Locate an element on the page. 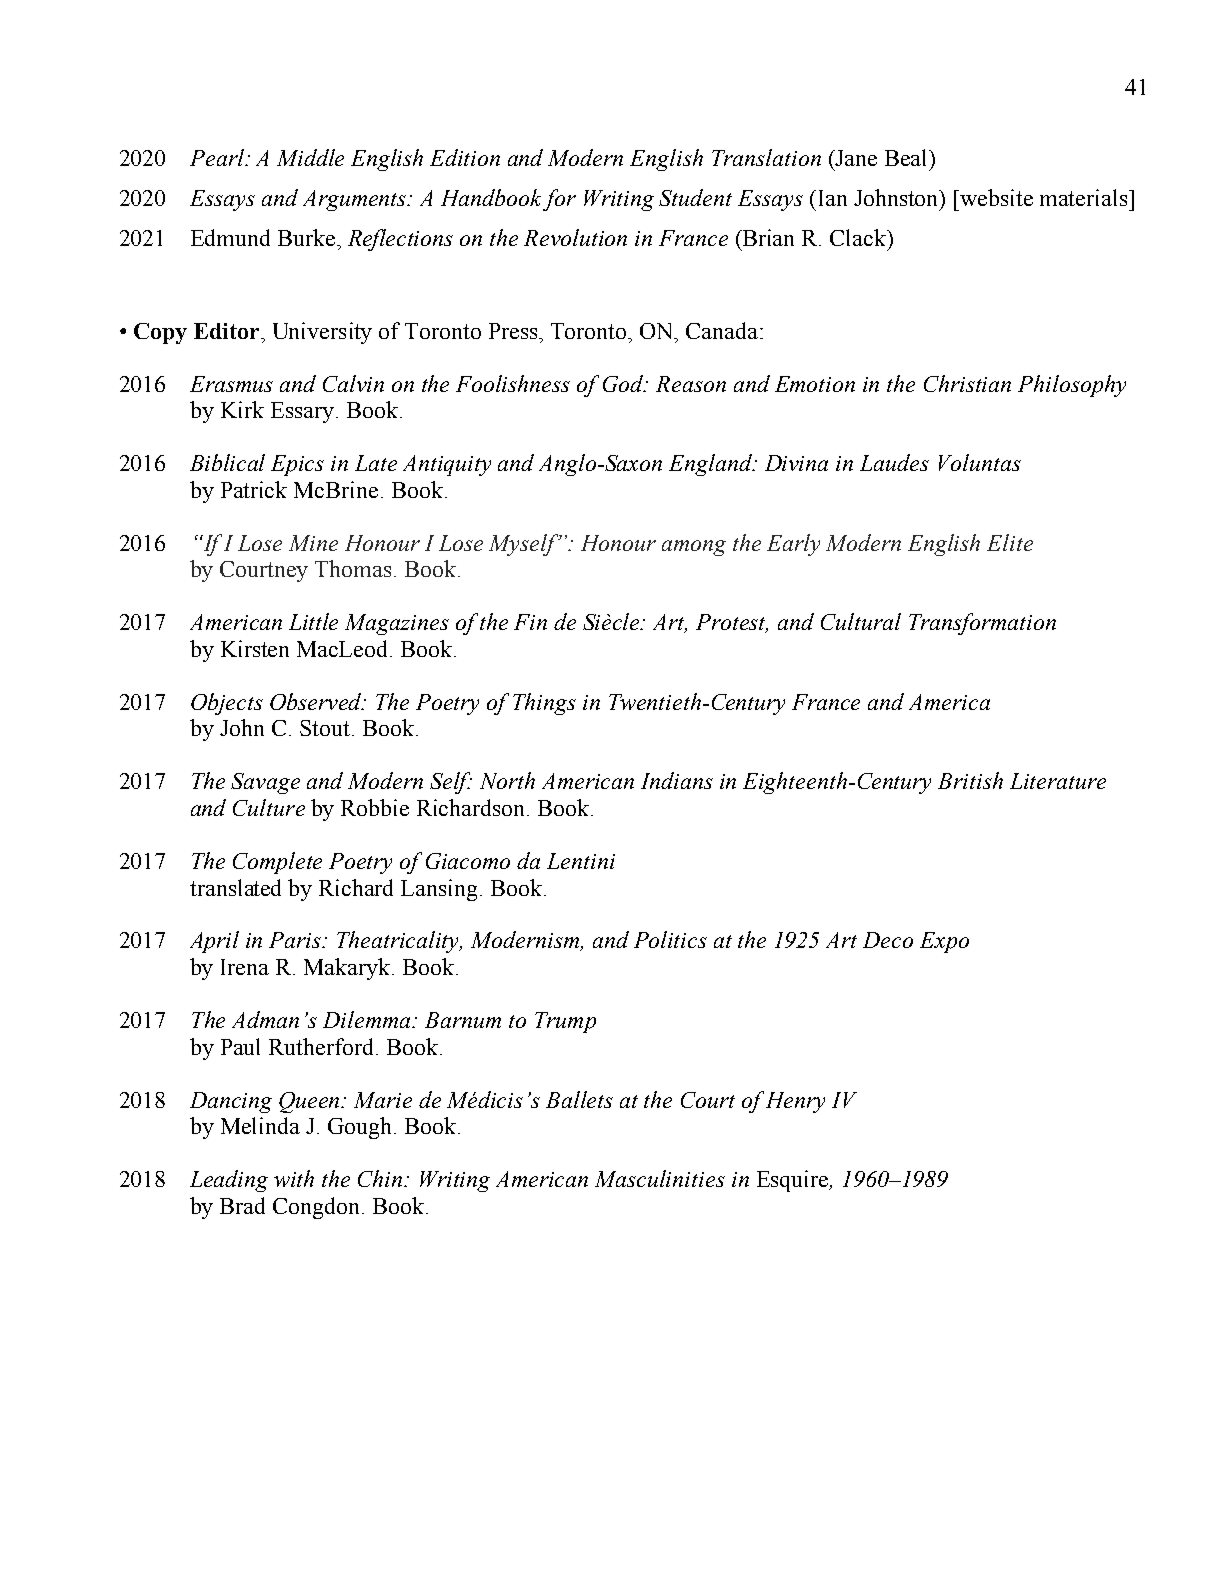 The height and width of the document is (1580, 1221). Esquire is located at coordinates (794, 1181).
